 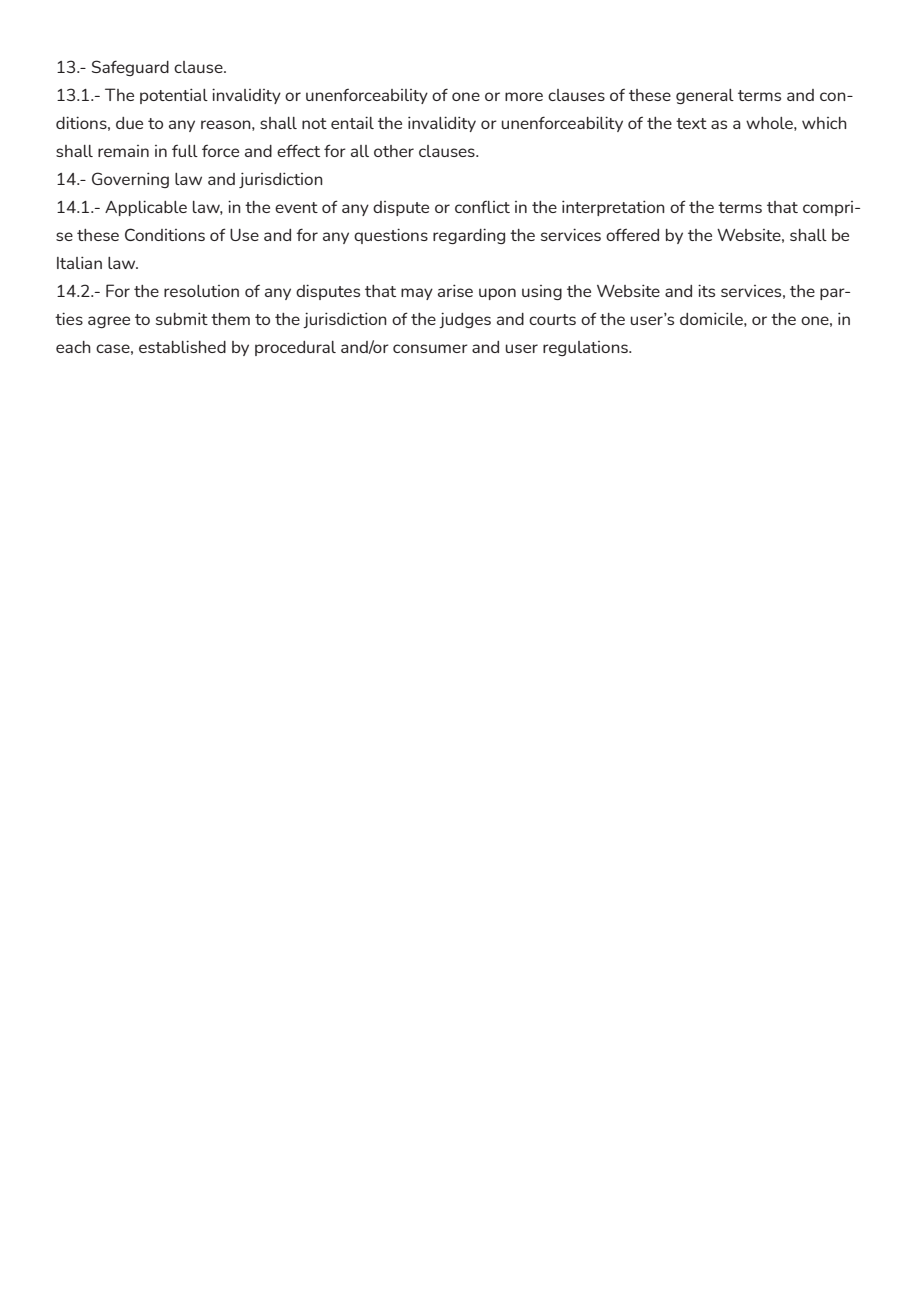 What do you see at coordinates (174, 96) in the screenshot?
I see `potential` at bounding box center [174, 96].
